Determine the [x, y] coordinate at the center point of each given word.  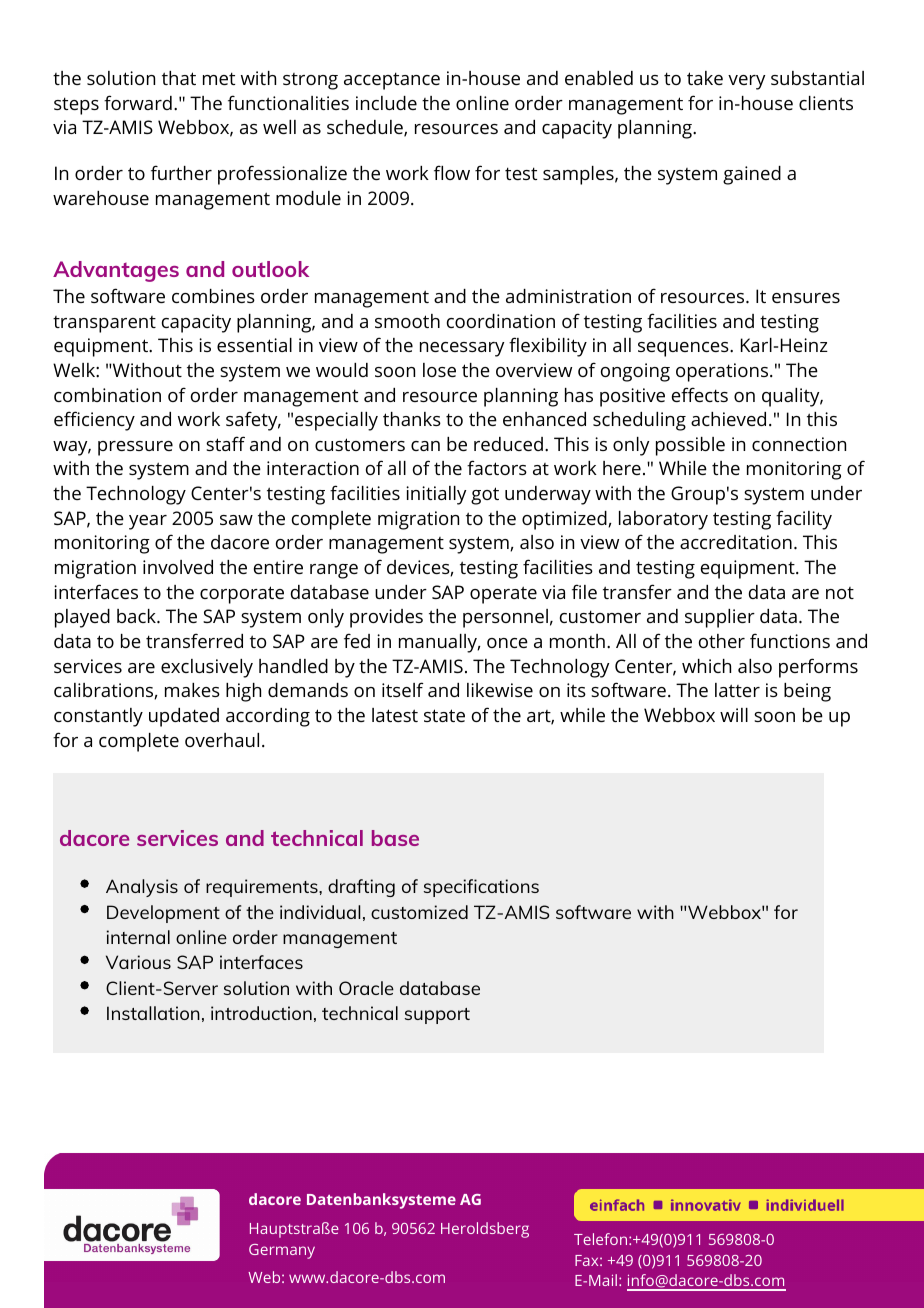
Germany [282, 1251]
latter [737, 690]
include [386, 103]
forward [138, 102]
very [746, 82]
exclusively [207, 668]
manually [439, 643]
